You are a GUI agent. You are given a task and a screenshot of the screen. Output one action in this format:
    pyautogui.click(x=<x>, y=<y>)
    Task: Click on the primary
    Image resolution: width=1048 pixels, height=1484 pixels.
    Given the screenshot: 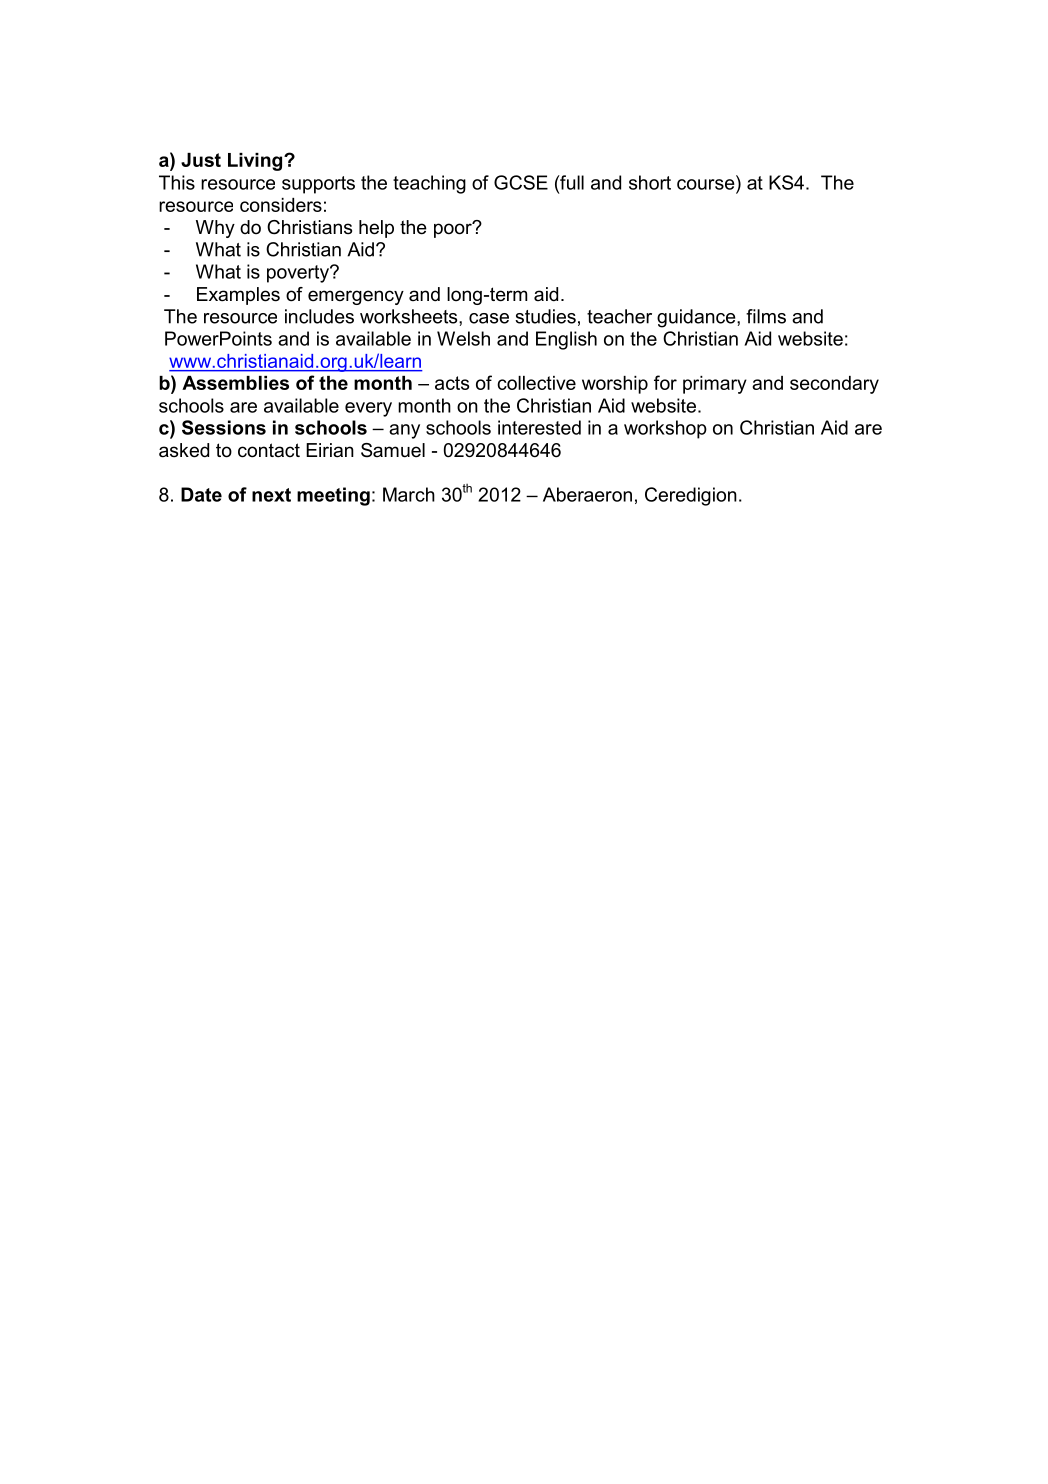 What is the action you would take?
    pyautogui.click(x=715, y=385)
